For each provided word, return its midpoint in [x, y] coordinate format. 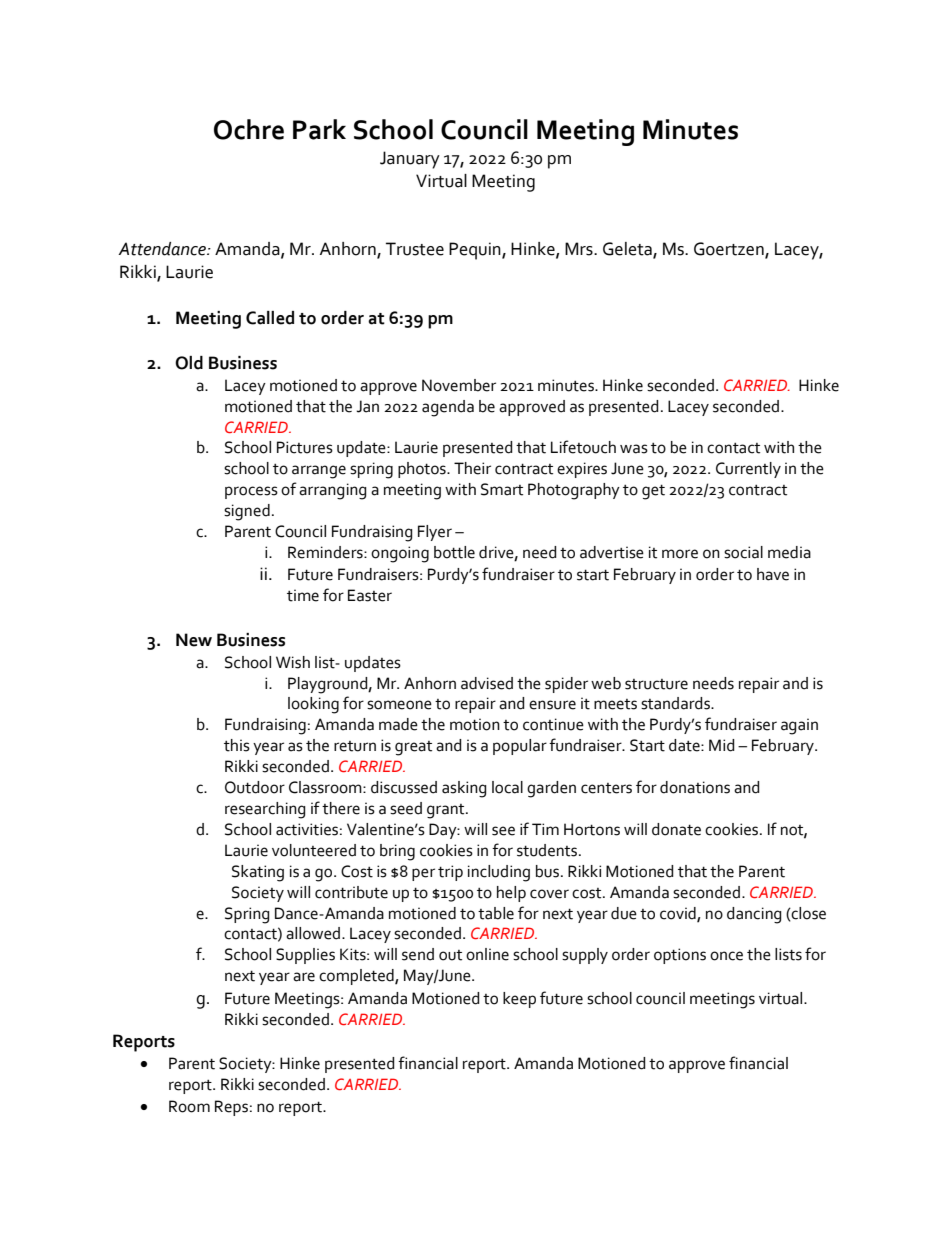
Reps [231, 1108]
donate [676, 829]
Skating [258, 873]
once [726, 956]
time [303, 595]
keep [519, 1000]
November [459, 385]
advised [487, 683]
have [773, 574]
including [499, 873]
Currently [748, 470]
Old [189, 363]
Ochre [249, 129]
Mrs [580, 249]
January [410, 160]
